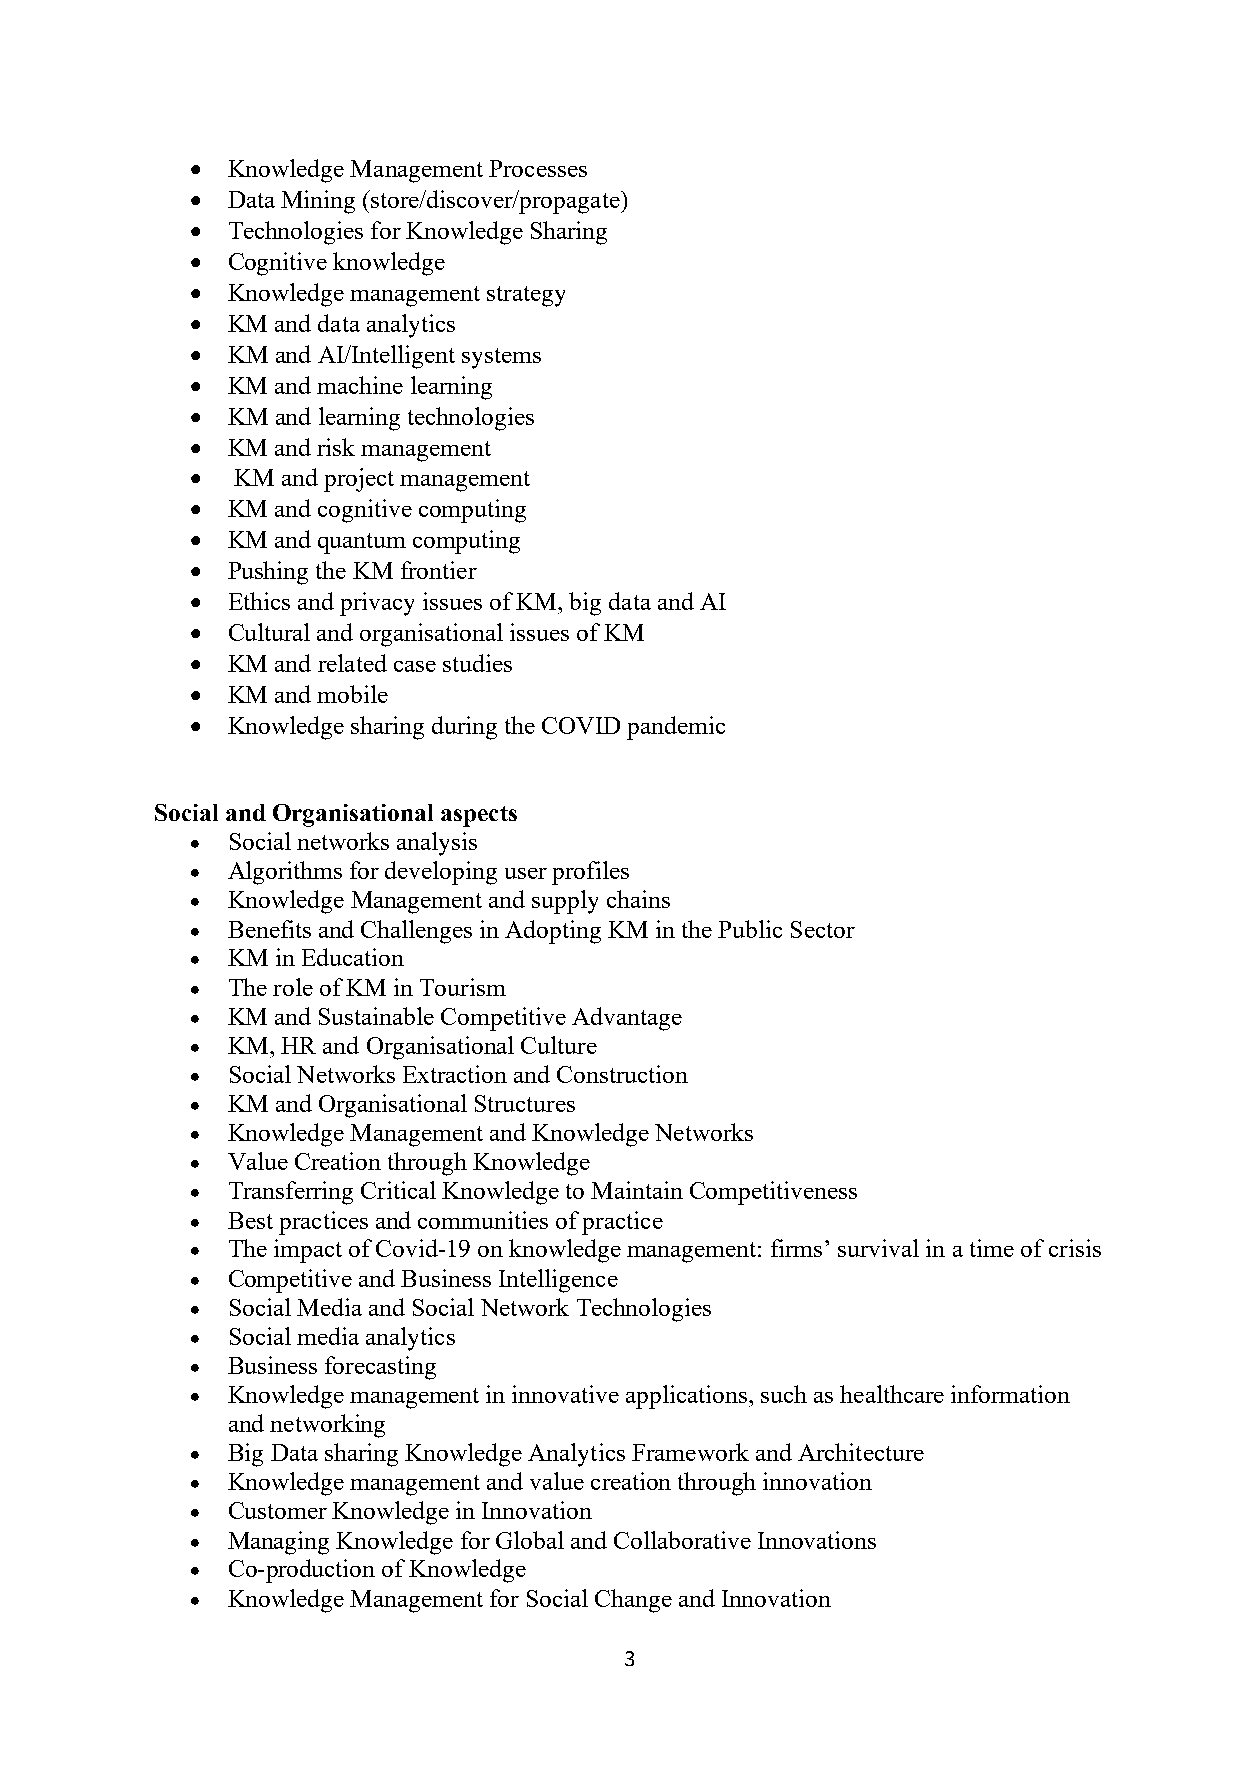 This screenshot has width=1255, height=1776. I want to click on Mining, so click(318, 202).
